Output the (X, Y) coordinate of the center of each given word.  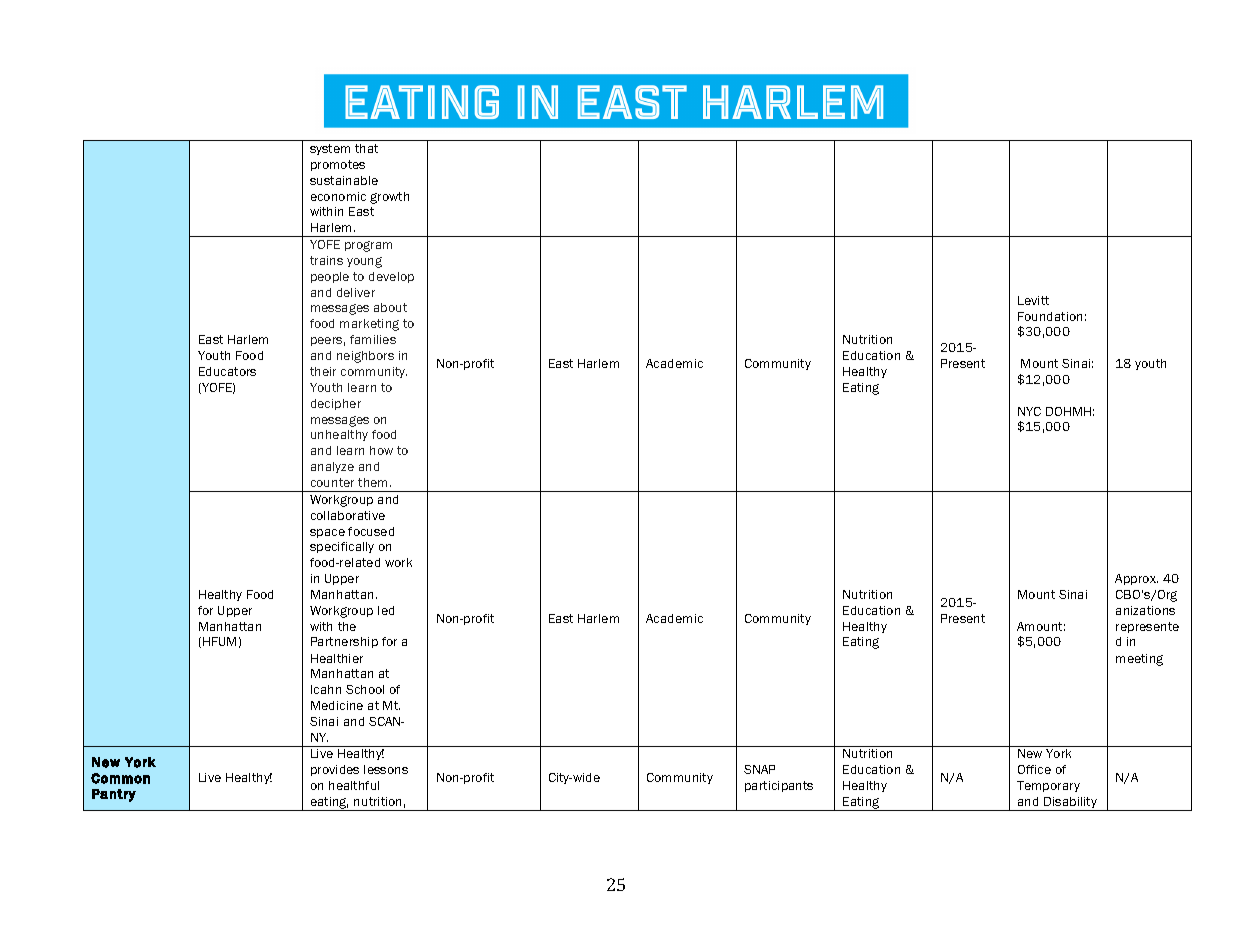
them (374, 482)
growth (389, 198)
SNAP (759, 769)
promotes (338, 165)
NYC (1029, 411)
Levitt (1033, 300)
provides (335, 770)
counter (332, 482)
